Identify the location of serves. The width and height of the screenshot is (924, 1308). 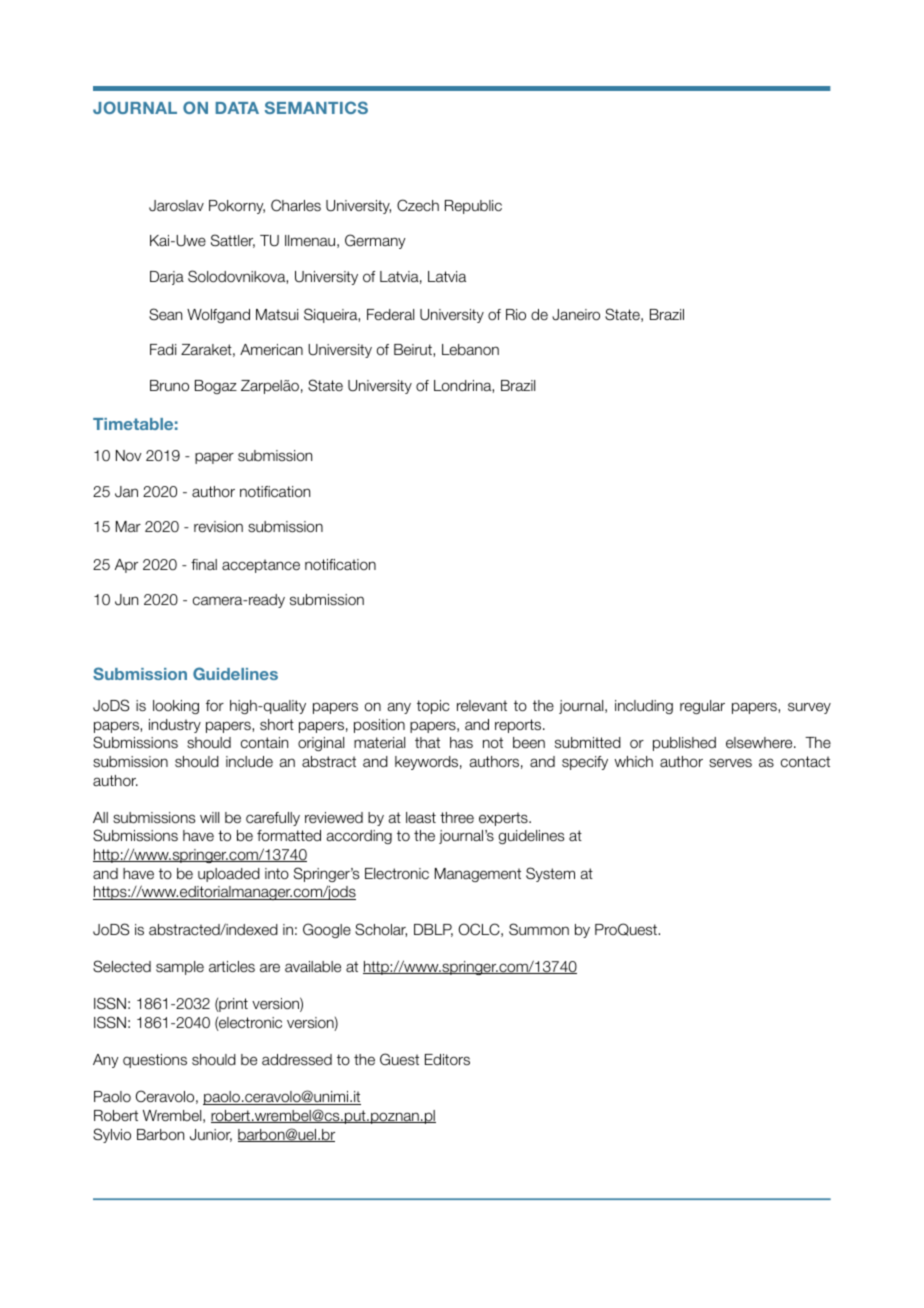
(730, 763).
